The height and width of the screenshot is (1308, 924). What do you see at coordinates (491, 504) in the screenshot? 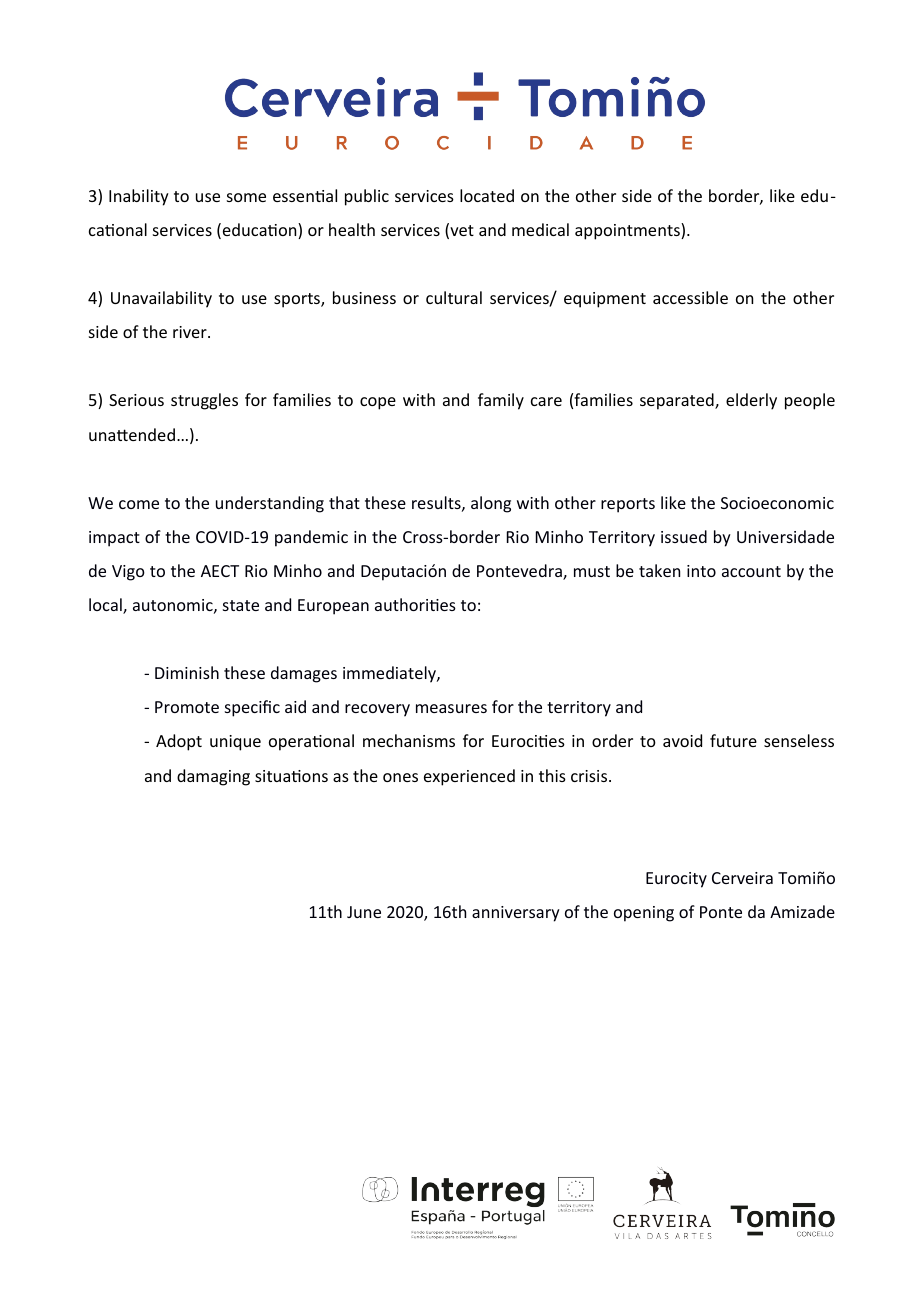
I see `along` at bounding box center [491, 504].
